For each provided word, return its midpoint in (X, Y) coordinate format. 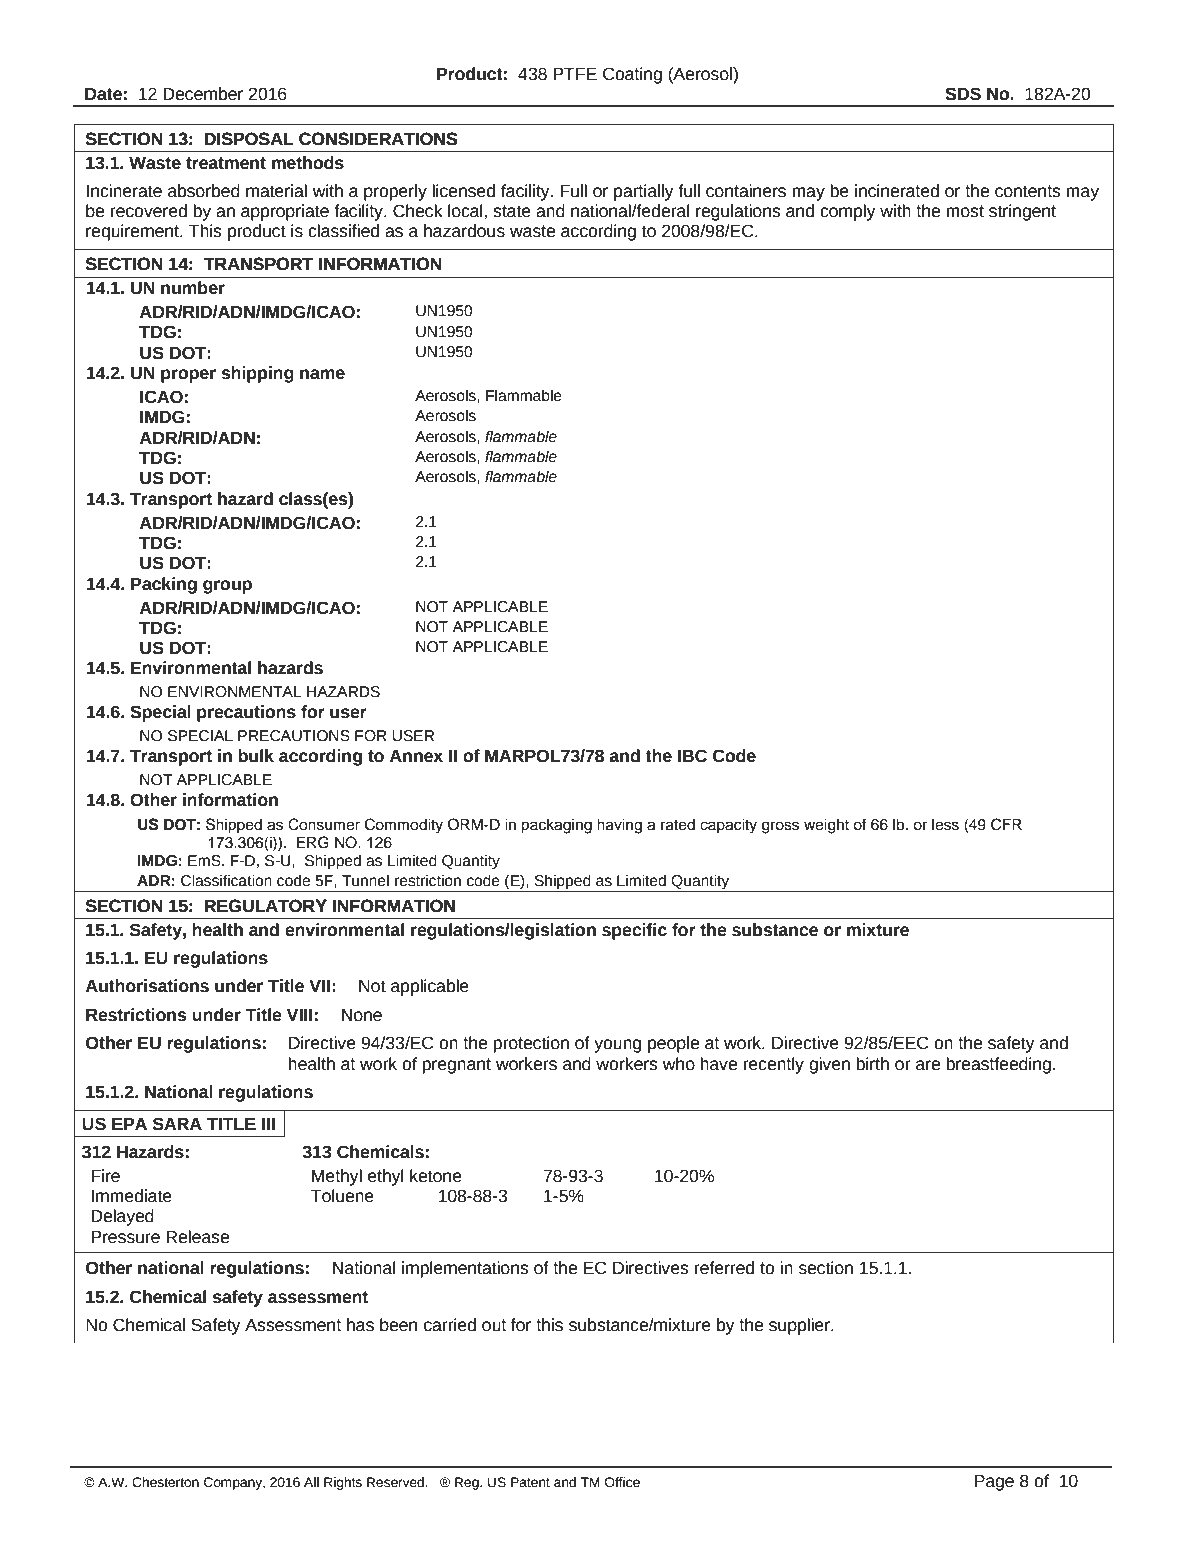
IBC (692, 756)
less (945, 825)
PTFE (575, 74)
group (227, 587)
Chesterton (165, 1482)
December (203, 94)
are (928, 1065)
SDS (963, 94)
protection (531, 1044)
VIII (299, 1015)
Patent (530, 1482)
